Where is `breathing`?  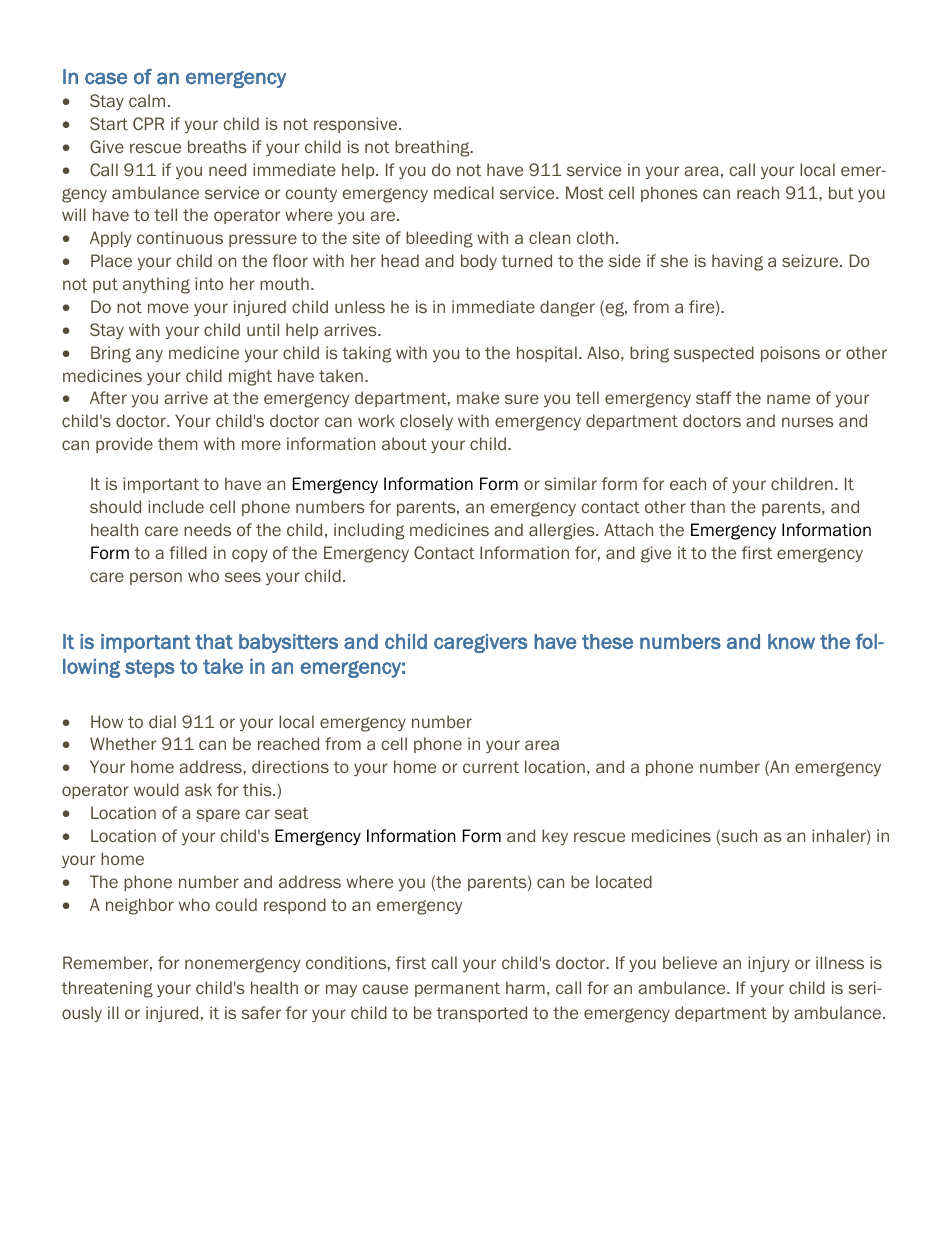
breathing is located at coordinates (433, 148).
